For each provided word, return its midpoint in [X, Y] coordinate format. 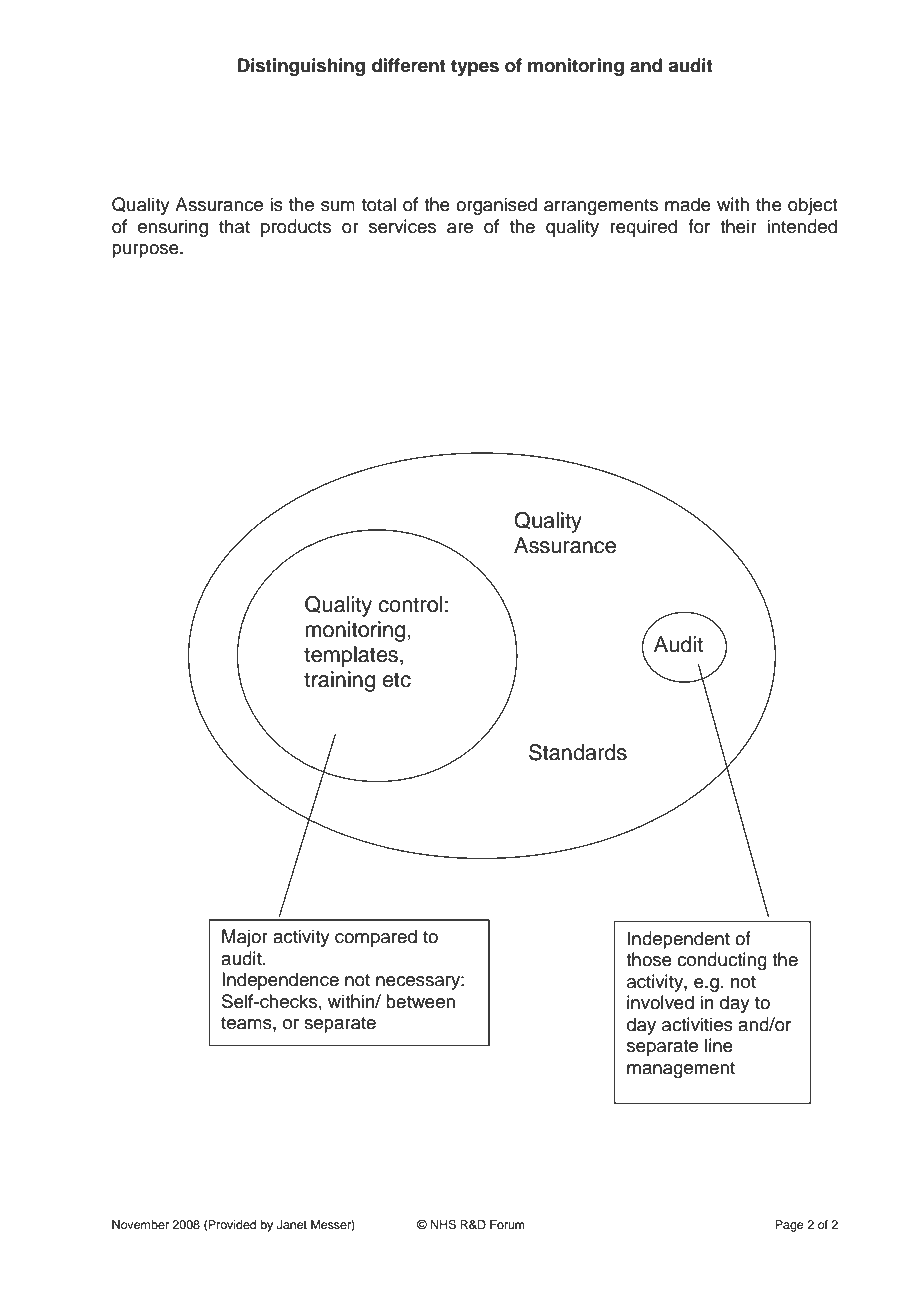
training [339, 681]
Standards [578, 752]
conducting [722, 961]
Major [245, 938]
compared [376, 938]
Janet [292, 1225]
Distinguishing [301, 67]
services [402, 226]
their [738, 226]
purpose [146, 251]
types [475, 67]
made [688, 204]
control [410, 604]
